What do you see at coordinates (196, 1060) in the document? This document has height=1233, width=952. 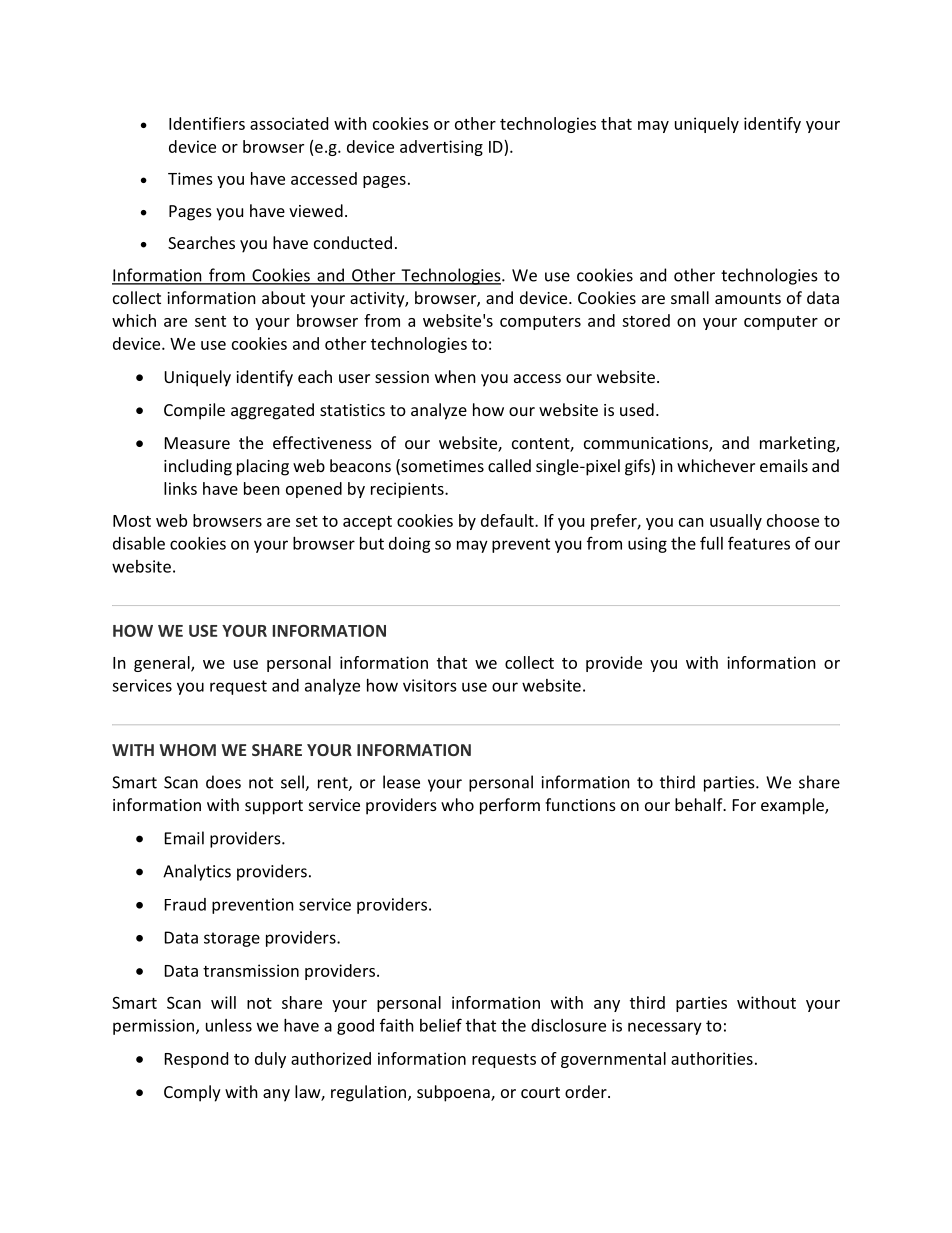 I see `Respond` at bounding box center [196, 1060].
